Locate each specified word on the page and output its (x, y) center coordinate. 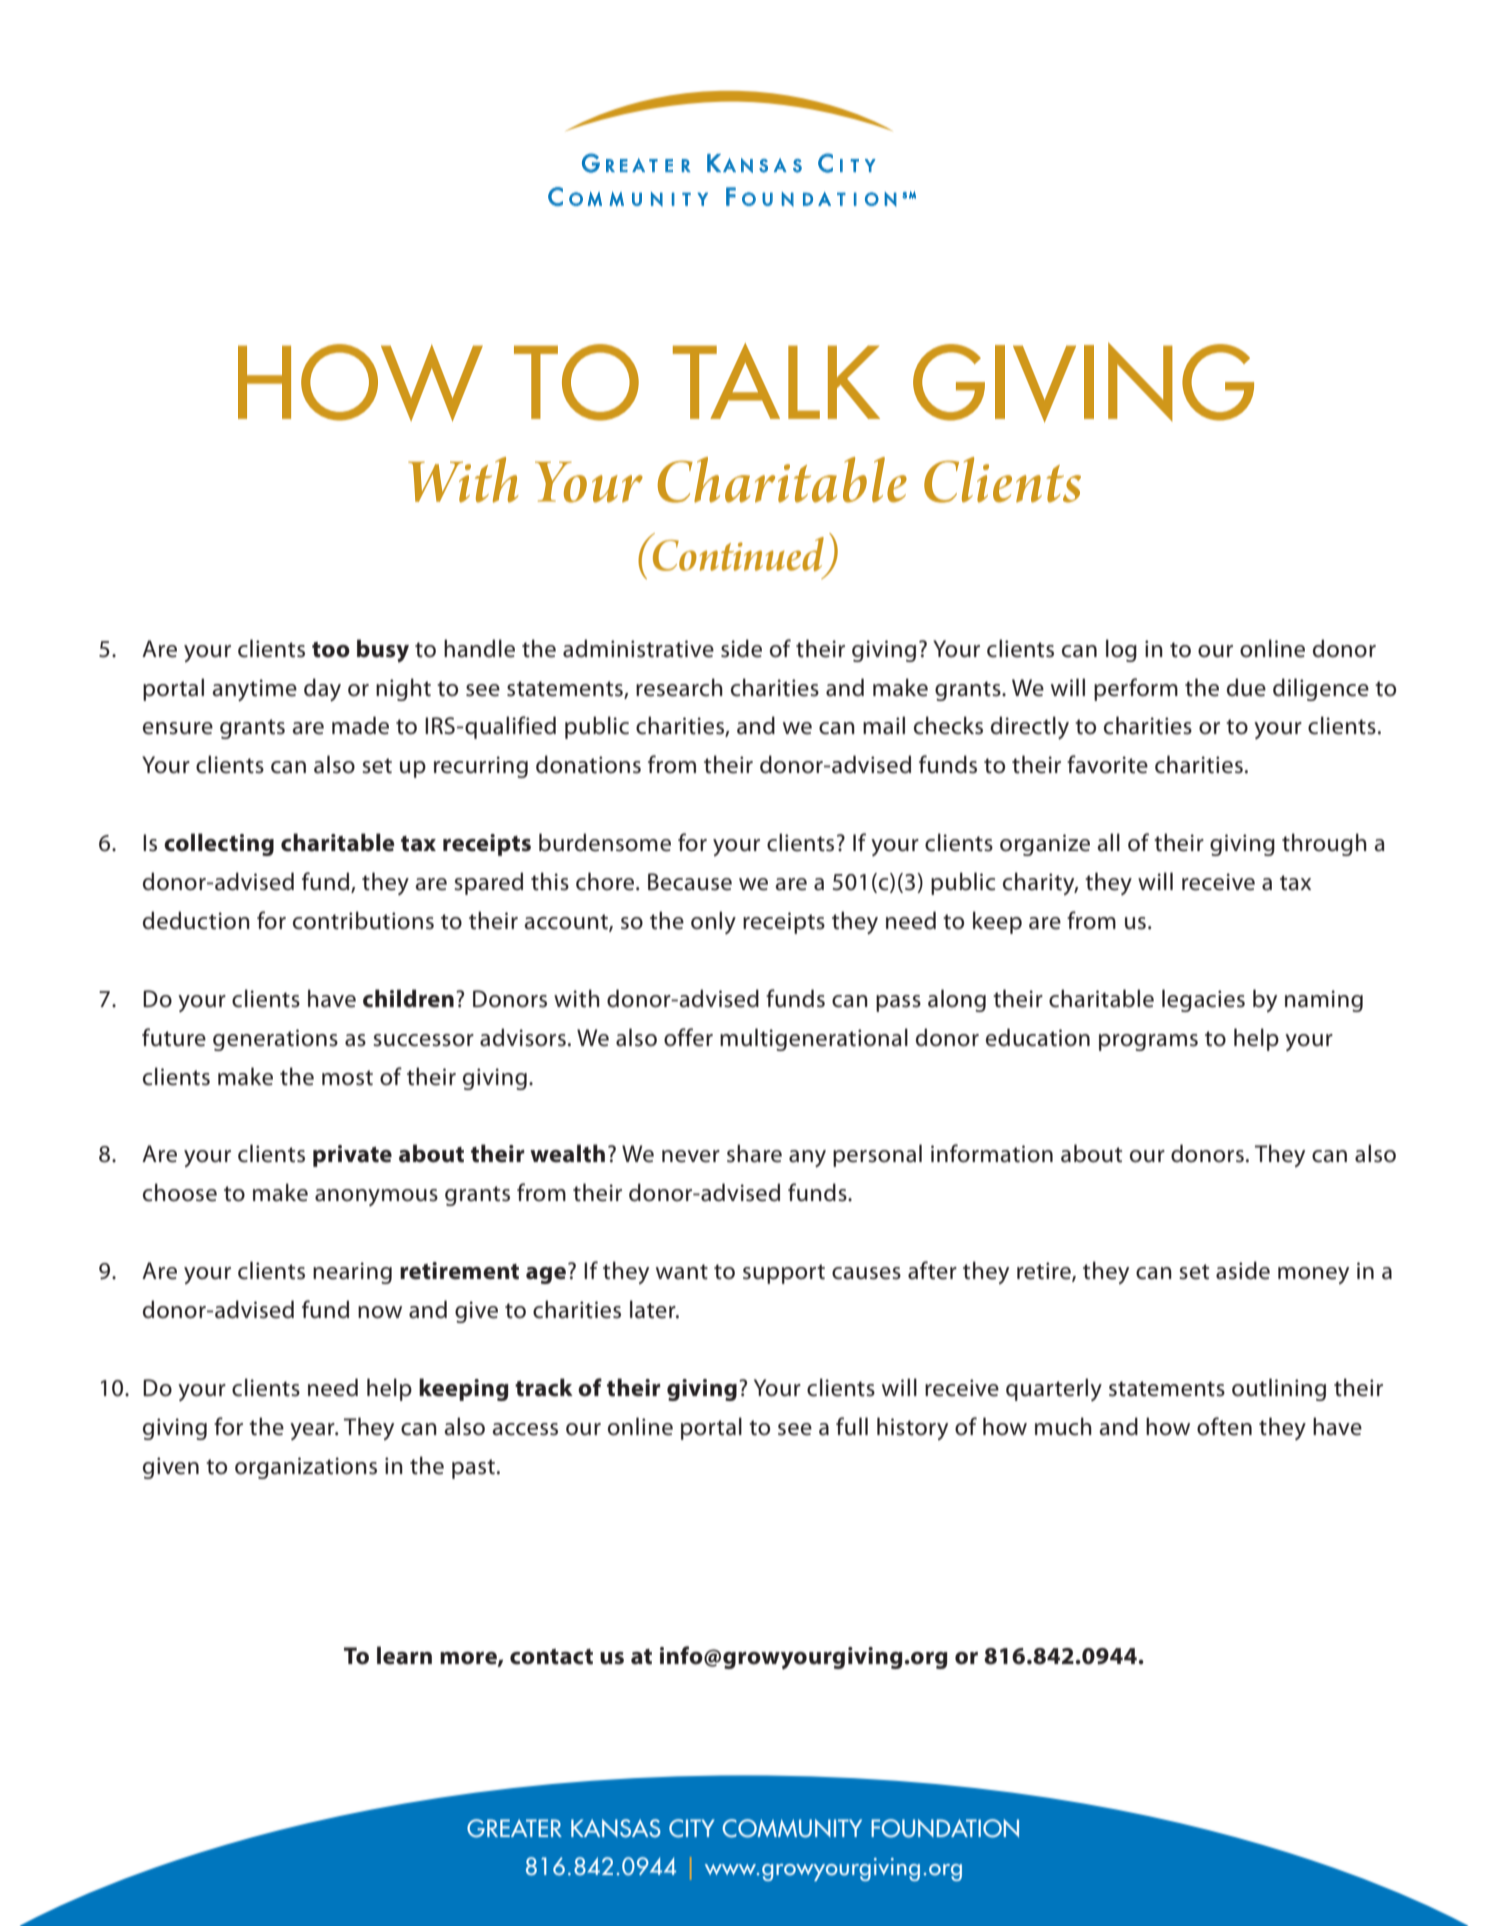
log (1121, 650)
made (360, 725)
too (331, 650)
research (679, 687)
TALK (776, 381)
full (852, 1426)
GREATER (514, 1828)
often (1224, 1426)
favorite (1107, 764)
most (347, 1078)
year (313, 1431)
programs (1148, 1042)
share (754, 1153)
